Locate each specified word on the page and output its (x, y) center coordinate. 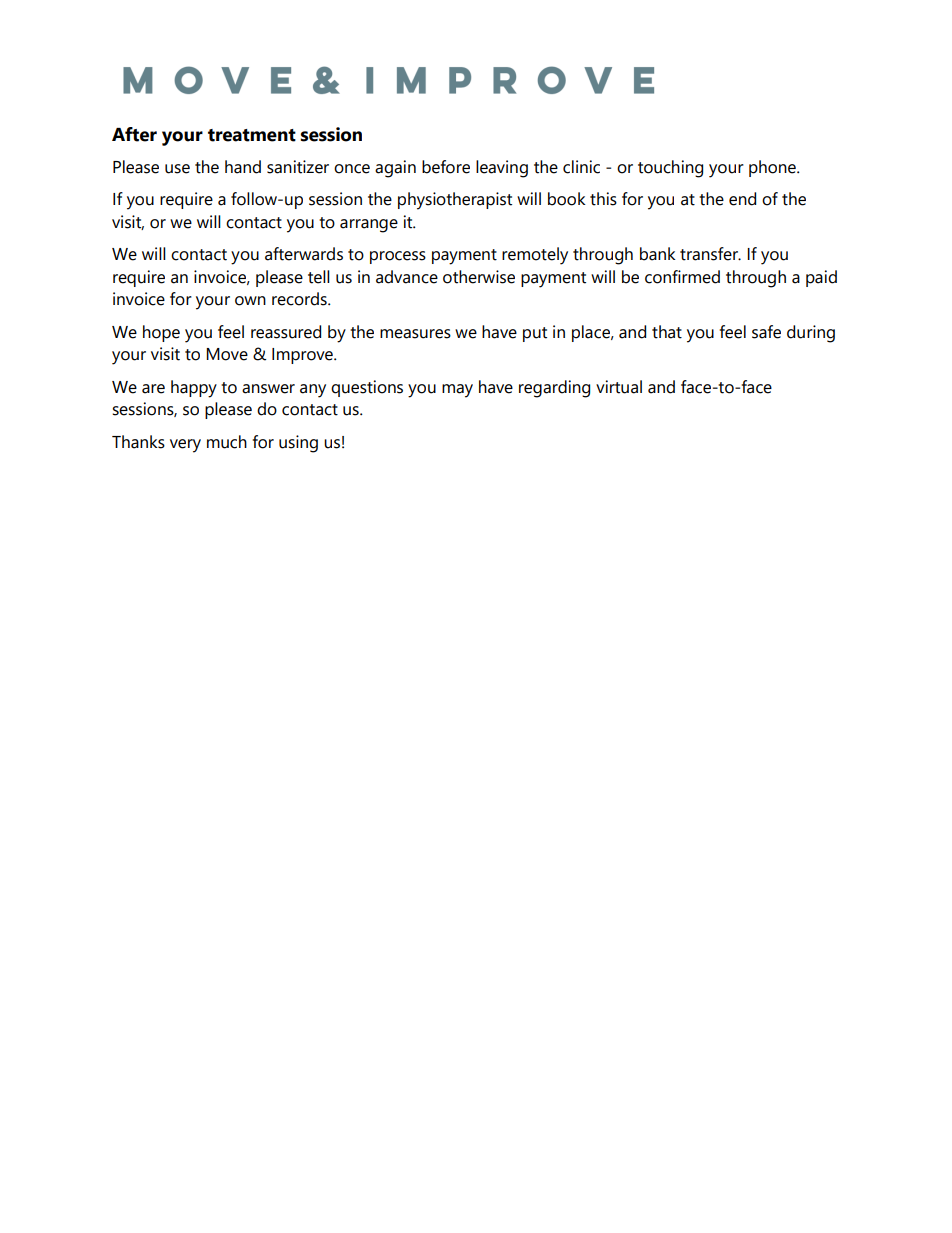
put (535, 334)
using (298, 444)
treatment (252, 135)
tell (319, 277)
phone (773, 168)
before (446, 167)
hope (161, 333)
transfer (710, 254)
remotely (535, 256)
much (227, 442)
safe (766, 332)
